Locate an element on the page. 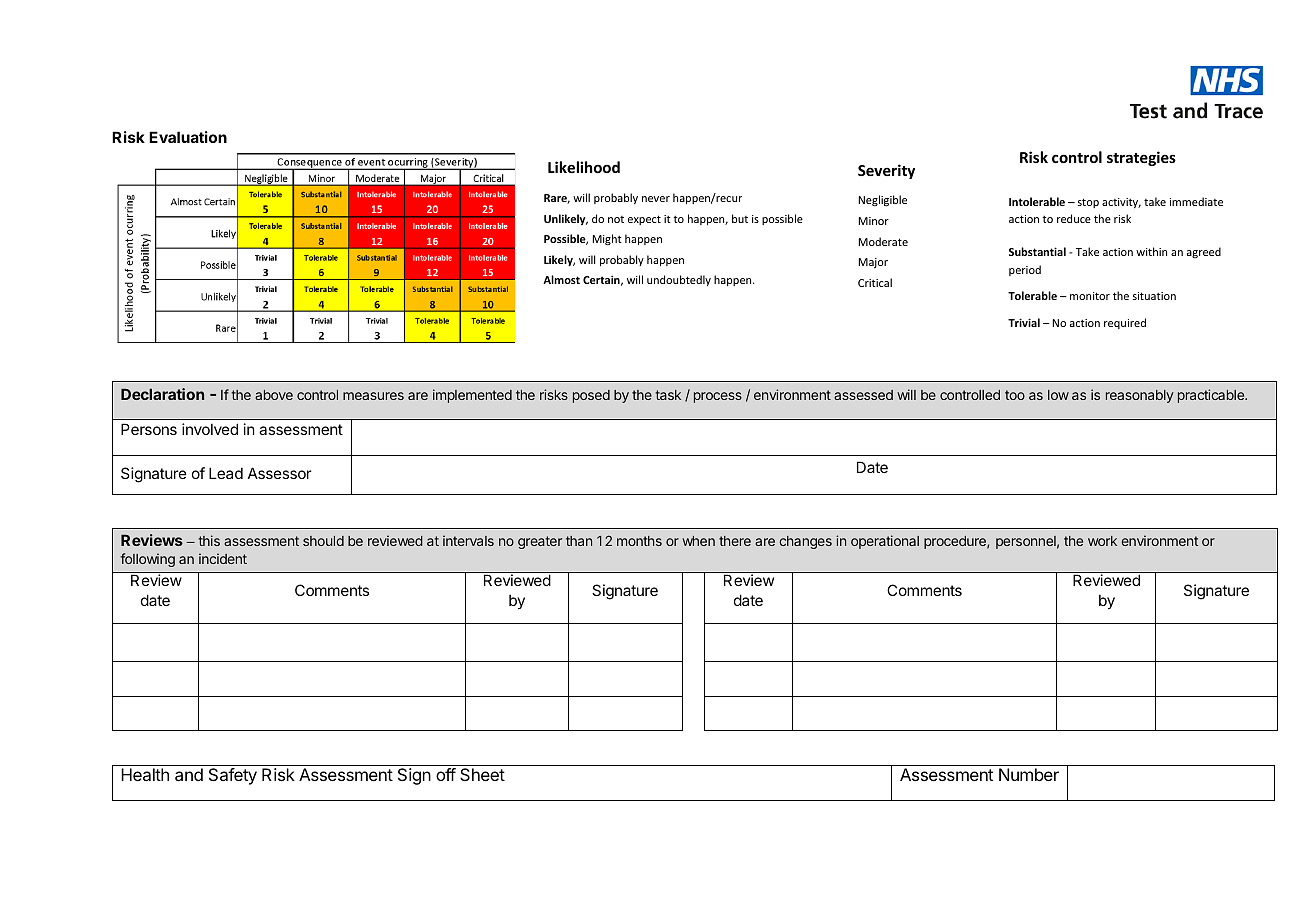 The height and width of the page is (924, 1308). Safety is located at coordinates (233, 776).
